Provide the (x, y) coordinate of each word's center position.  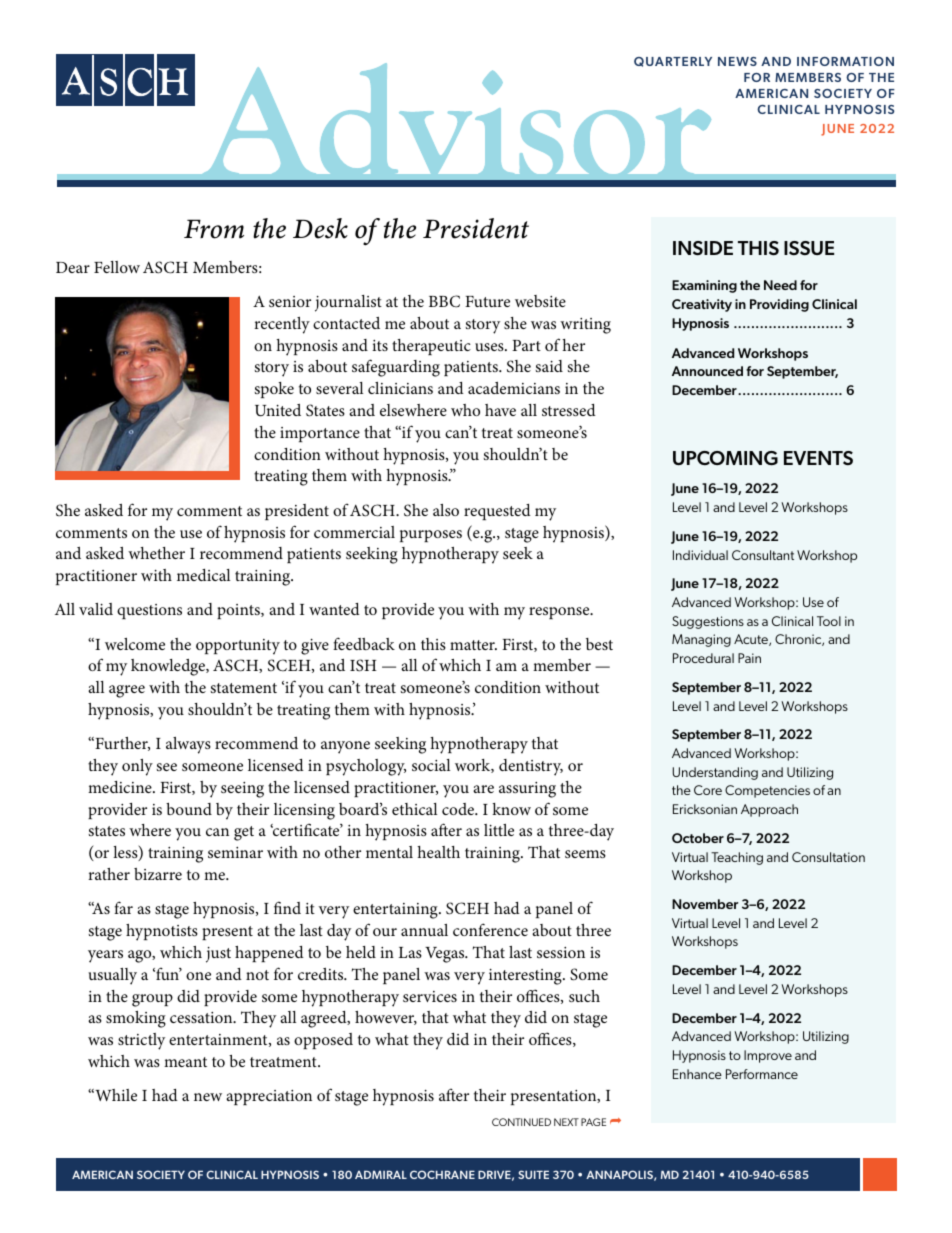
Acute (752, 640)
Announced (707, 371)
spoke (274, 390)
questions (149, 611)
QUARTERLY (673, 62)
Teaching (737, 858)
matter (473, 645)
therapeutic (431, 347)
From (214, 229)
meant (185, 1062)
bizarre (158, 874)
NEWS (737, 61)
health (438, 852)
